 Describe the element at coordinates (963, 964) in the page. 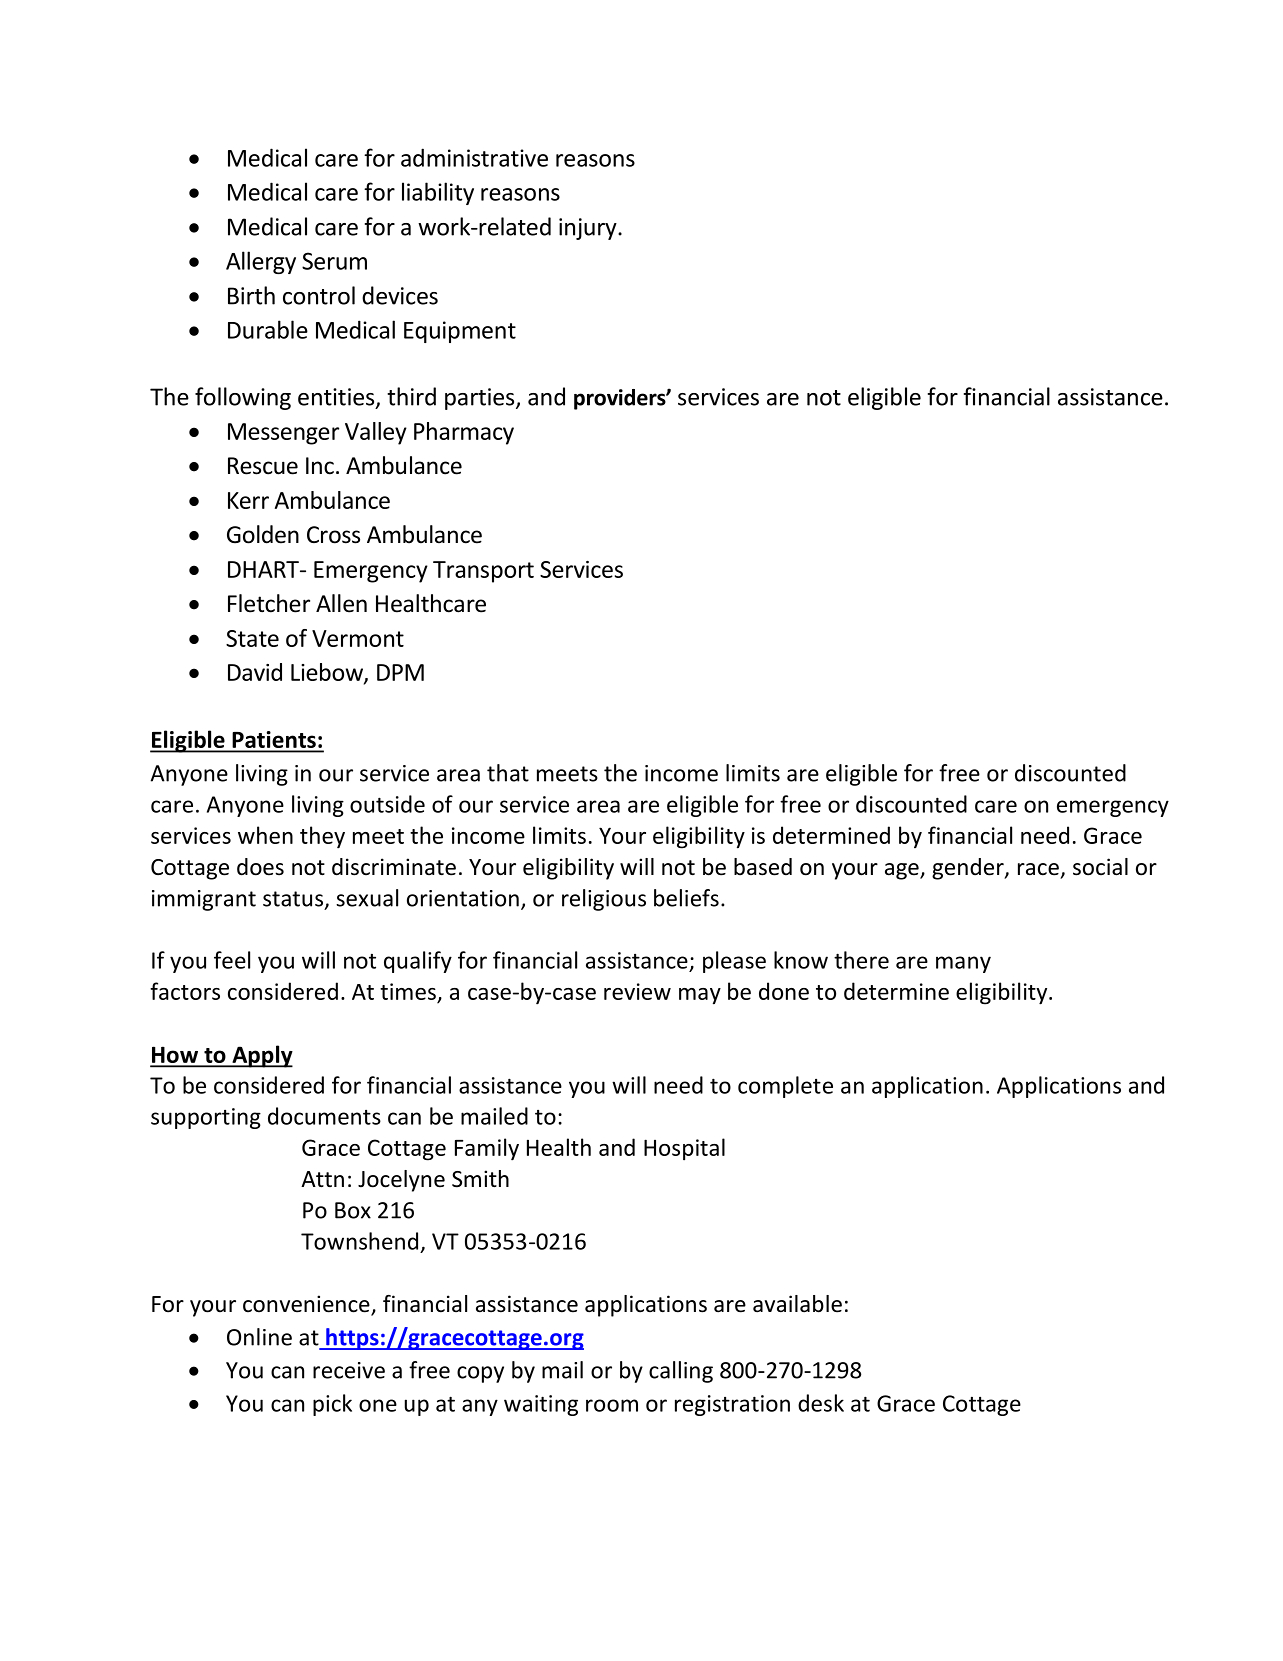

I see `many` at that location.
